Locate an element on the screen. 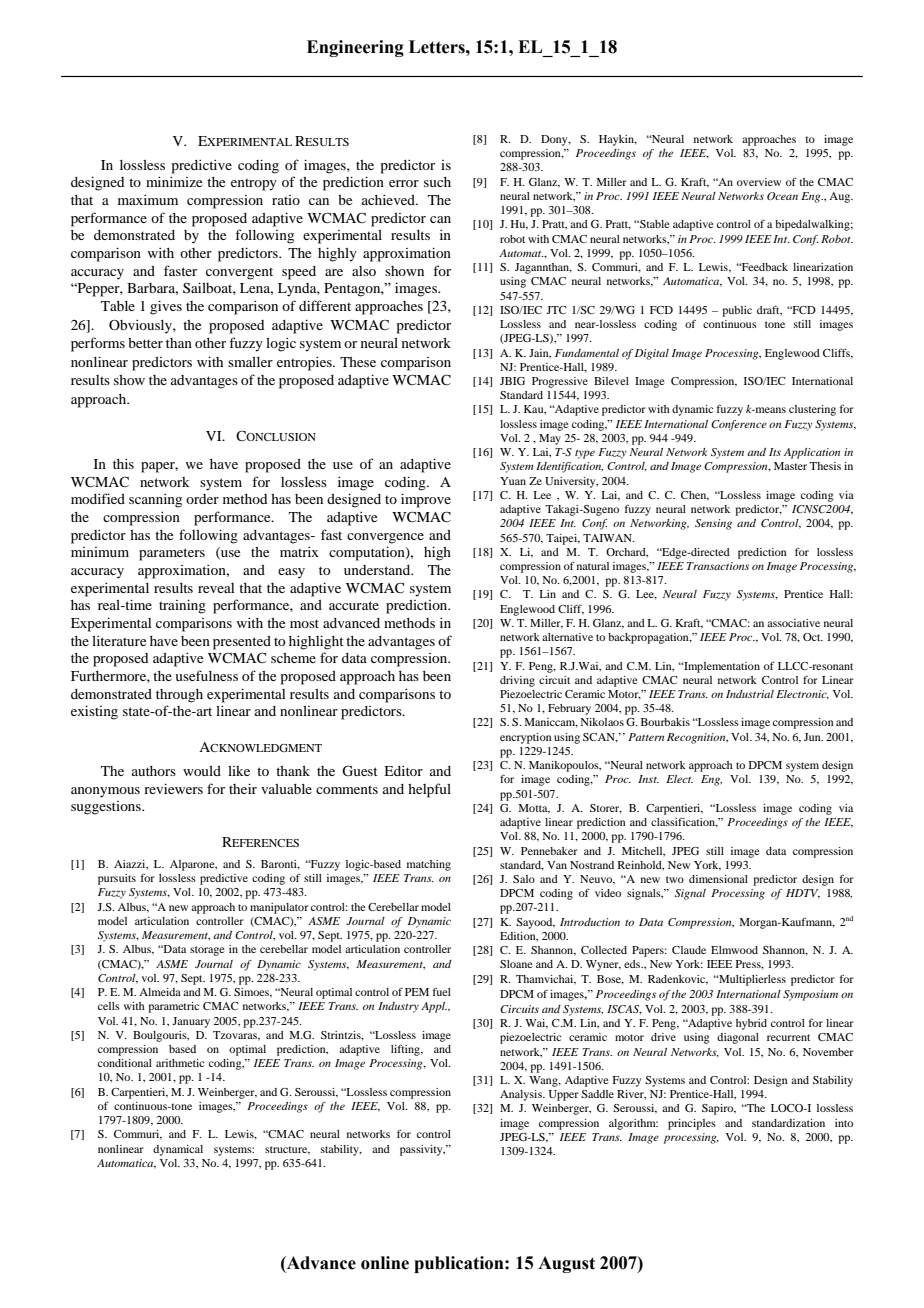 Image resolution: width=924 pixels, height=1308 pixels. order is located at coordinates (202, 499).
